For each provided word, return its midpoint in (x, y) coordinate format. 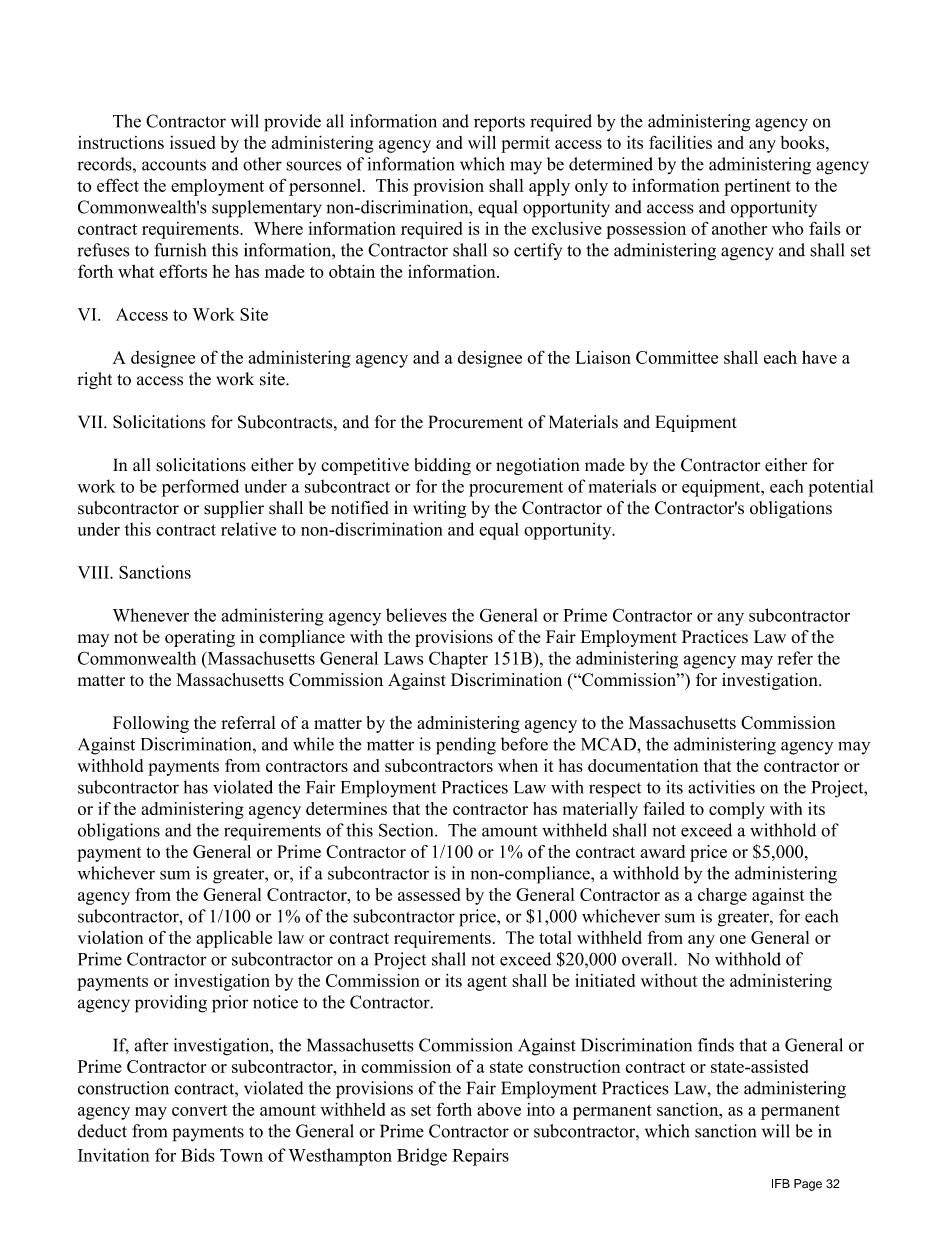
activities (721, 787)
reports (499, 124)
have (819, 357)
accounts (174, 165)
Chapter (458, 660)
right (95, 380)
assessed (429, 894)
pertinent (757, 187)
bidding (442, 466)
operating (200, 638)
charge (722, 896)
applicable (234, 939)
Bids (198, 1155)
